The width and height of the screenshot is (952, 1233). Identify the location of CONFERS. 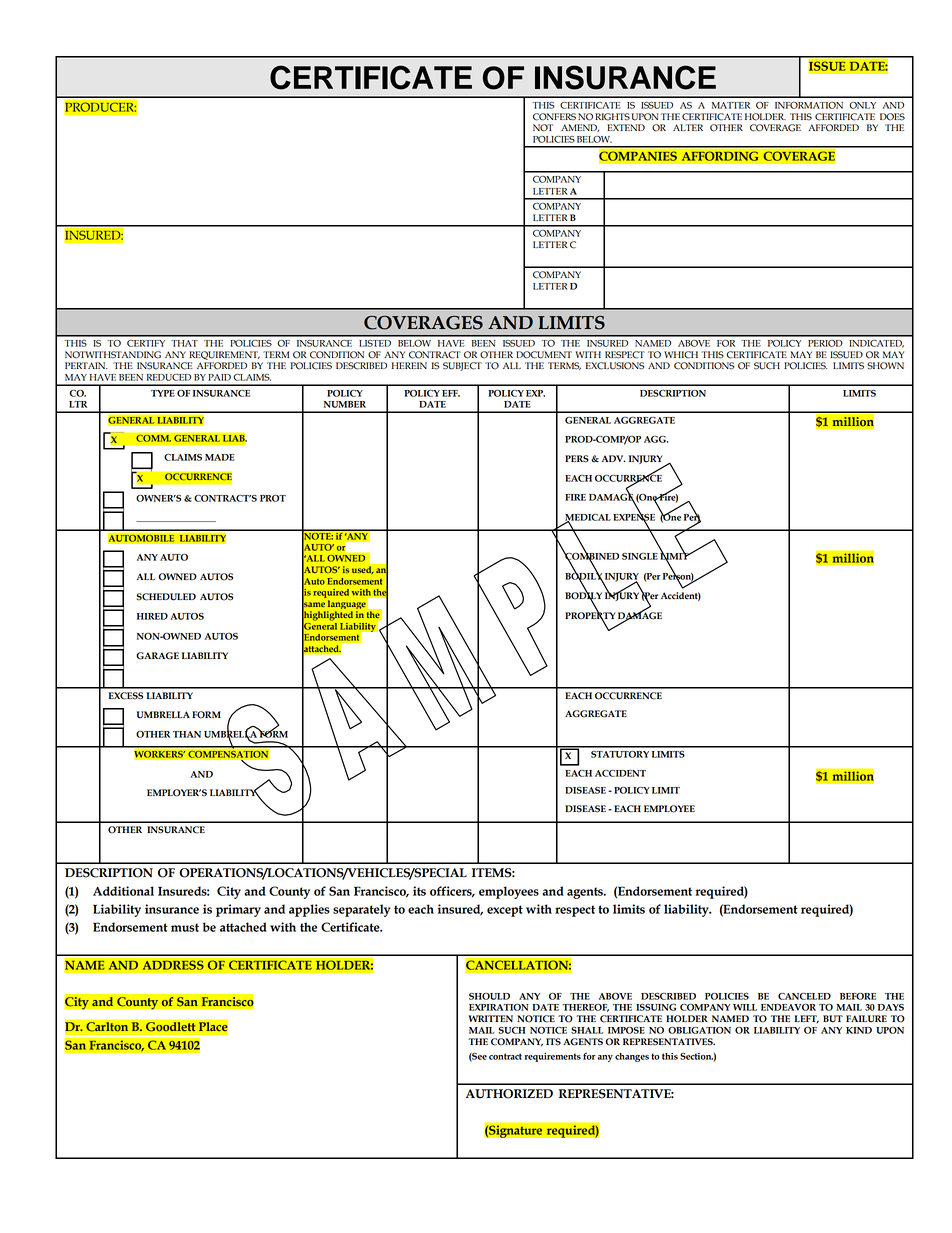
(554, 117).
